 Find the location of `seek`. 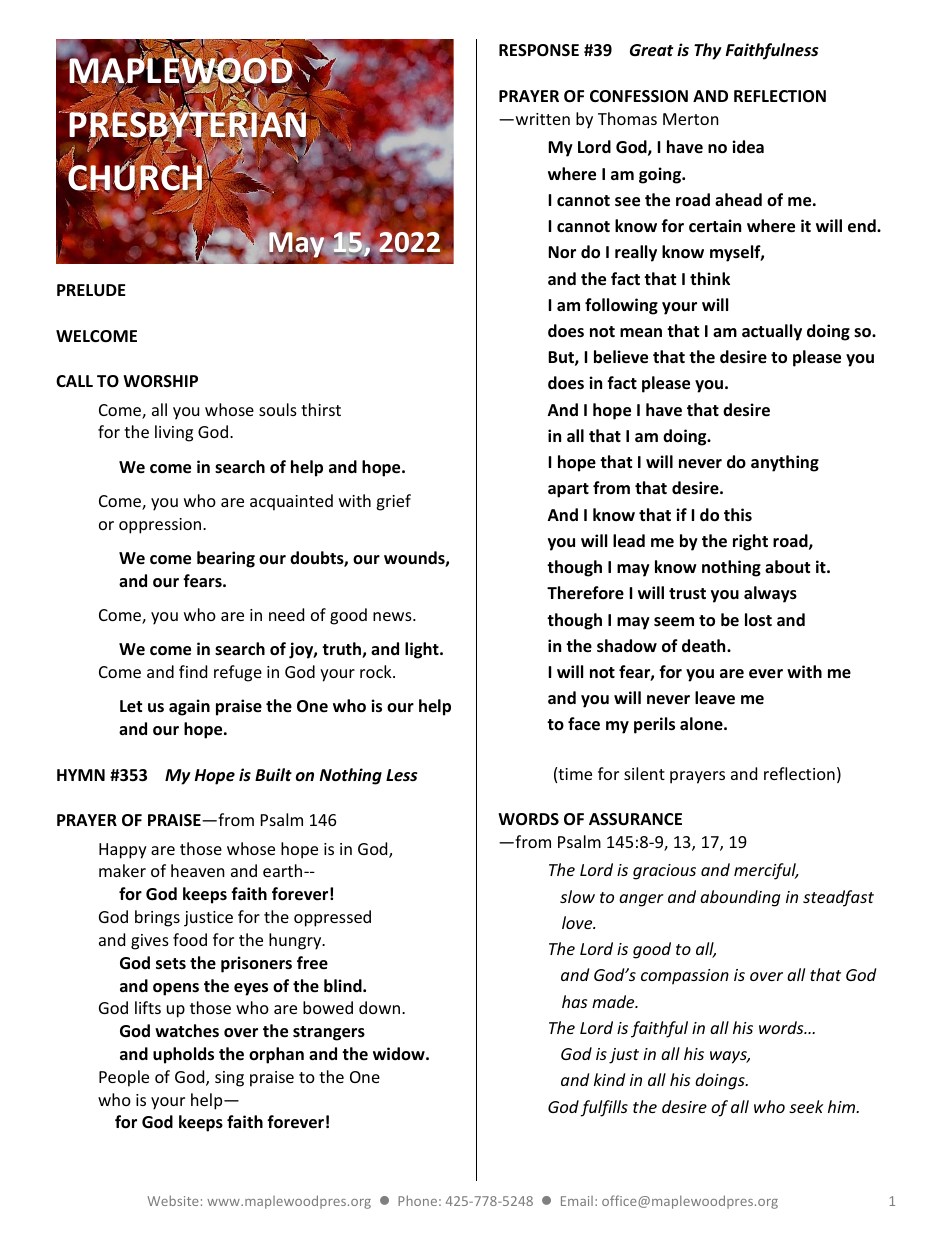

seek is located at coordinates (806, 1106).
